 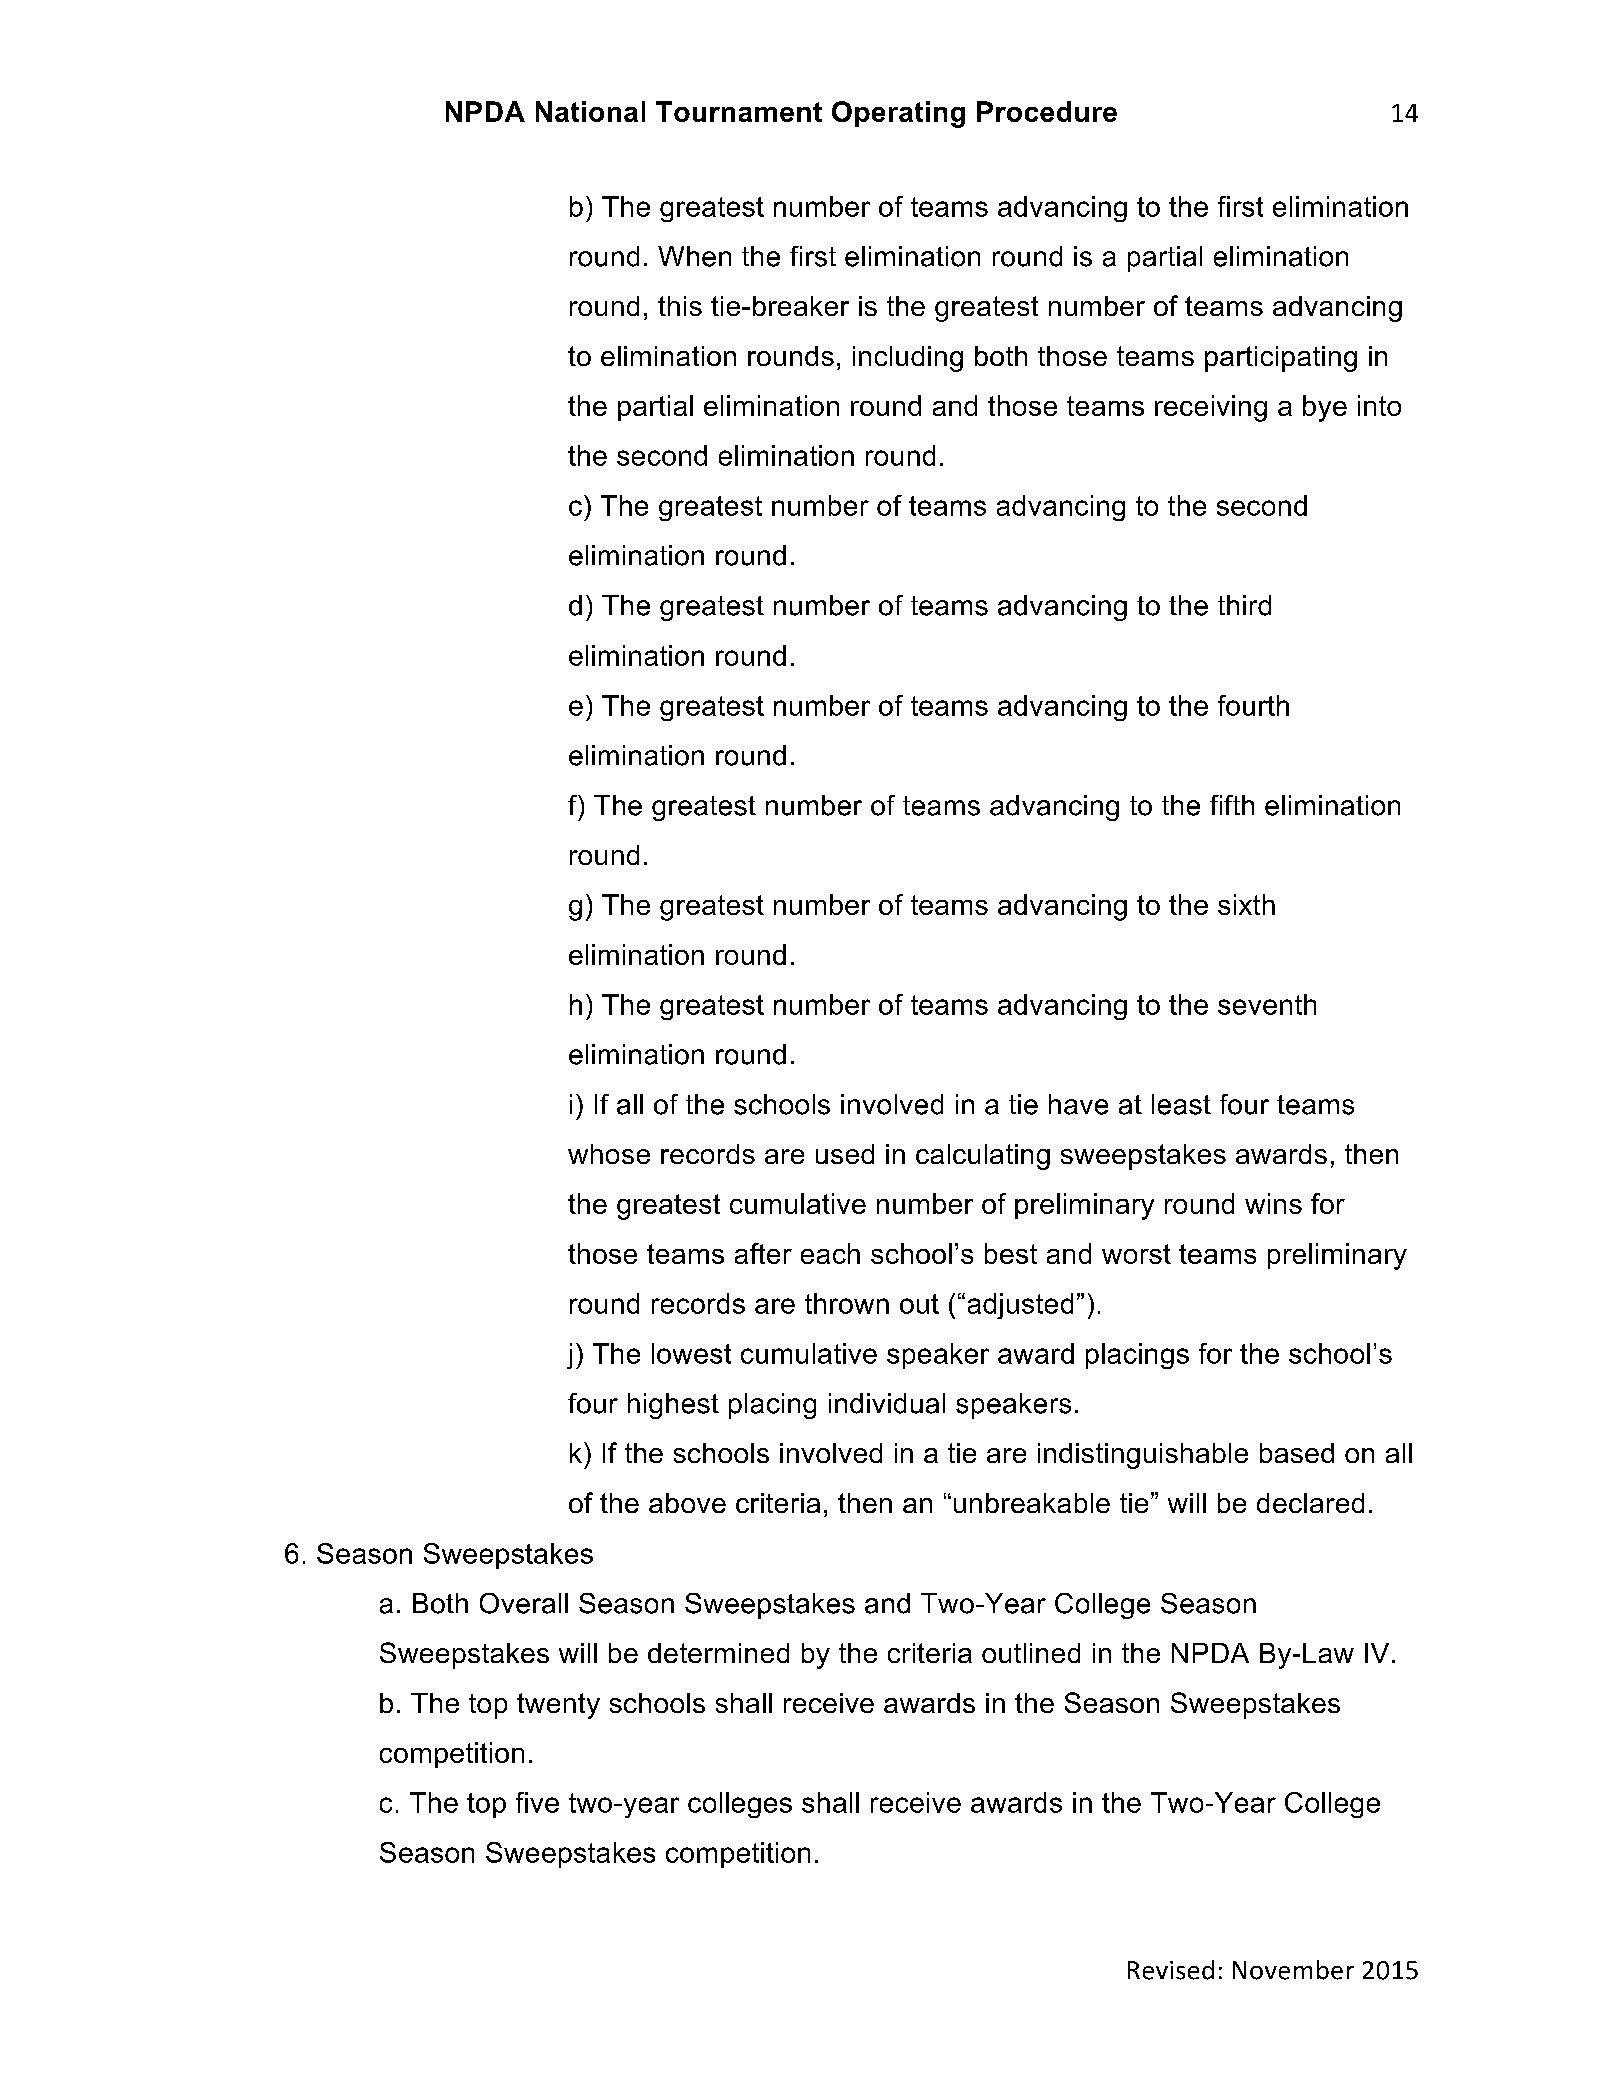 I want to click on calculating, so click(x=983, y=1157).
